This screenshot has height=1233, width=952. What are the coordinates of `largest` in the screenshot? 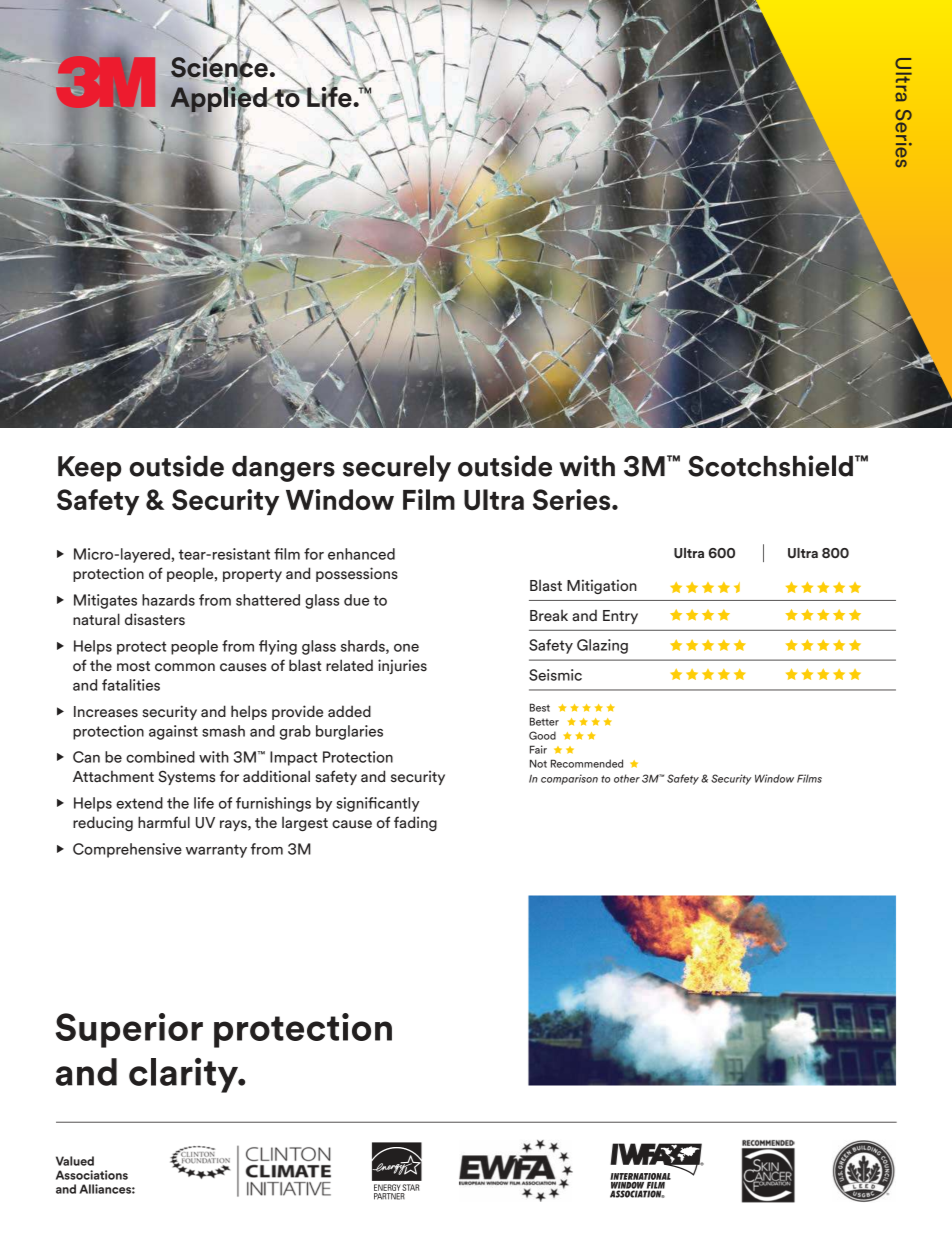 It's located at (305, 823).
